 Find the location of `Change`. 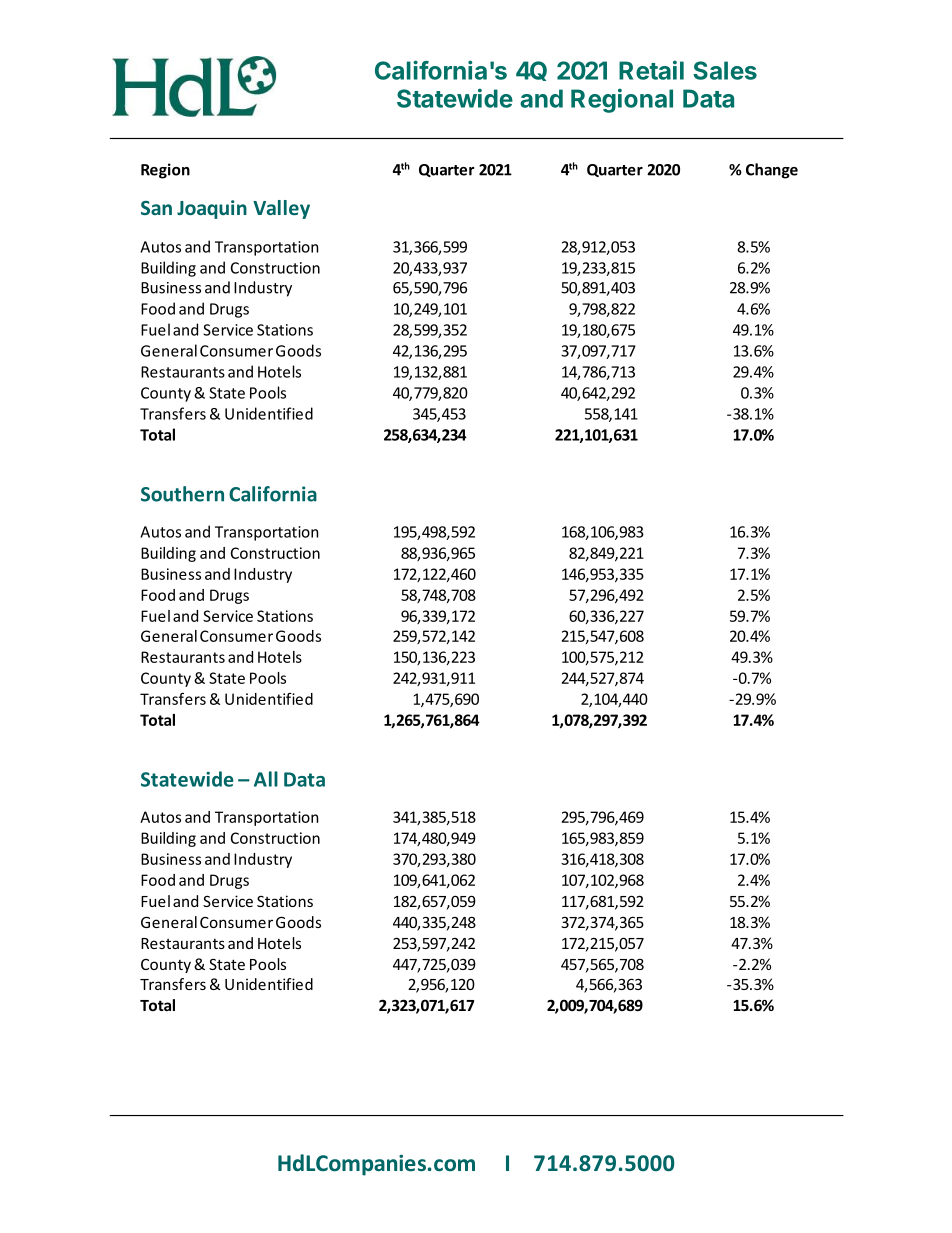

Change is located at coordinates (772, 171).
